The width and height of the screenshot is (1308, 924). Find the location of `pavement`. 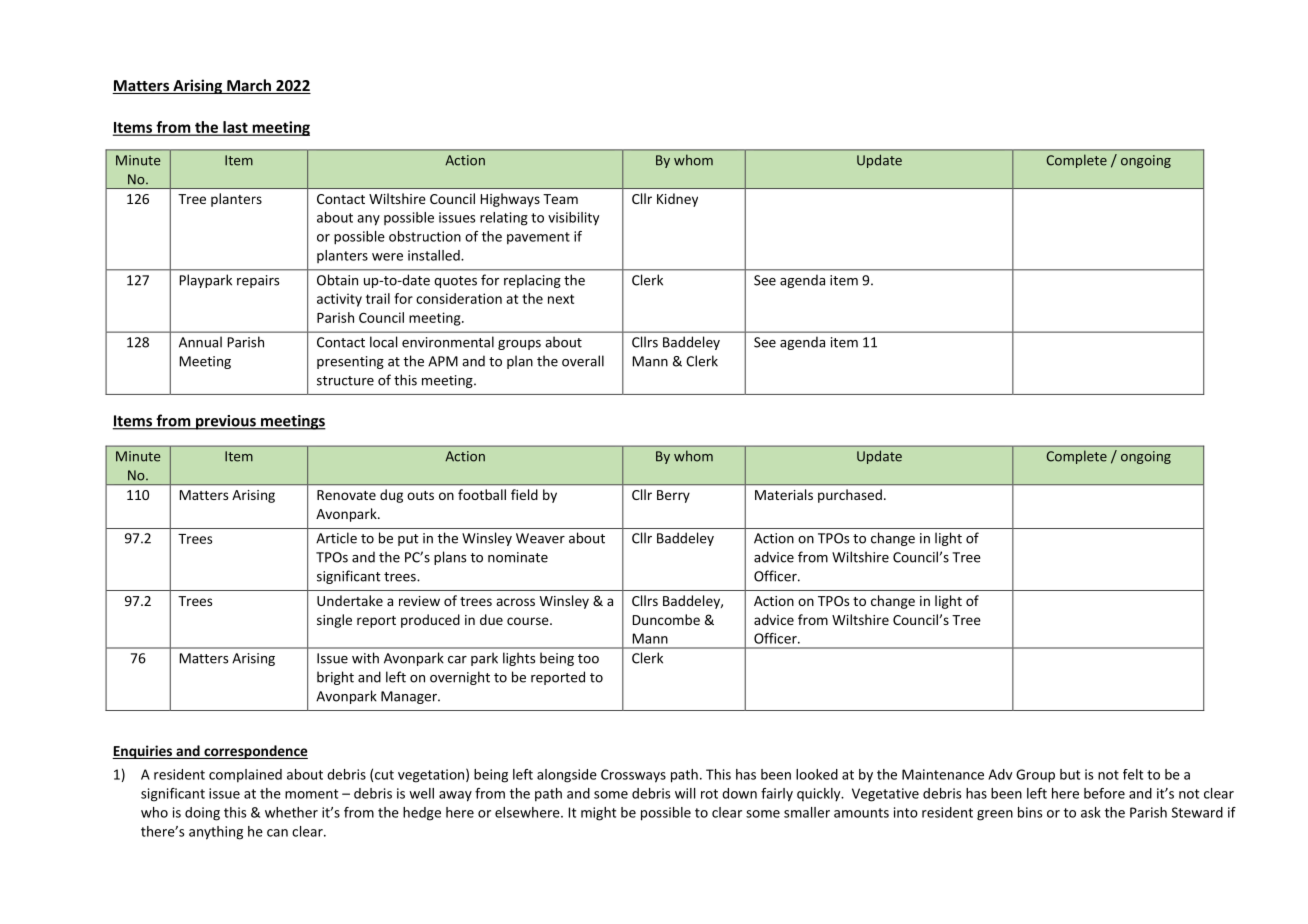

pavement is located at coordinates (538, 238).
